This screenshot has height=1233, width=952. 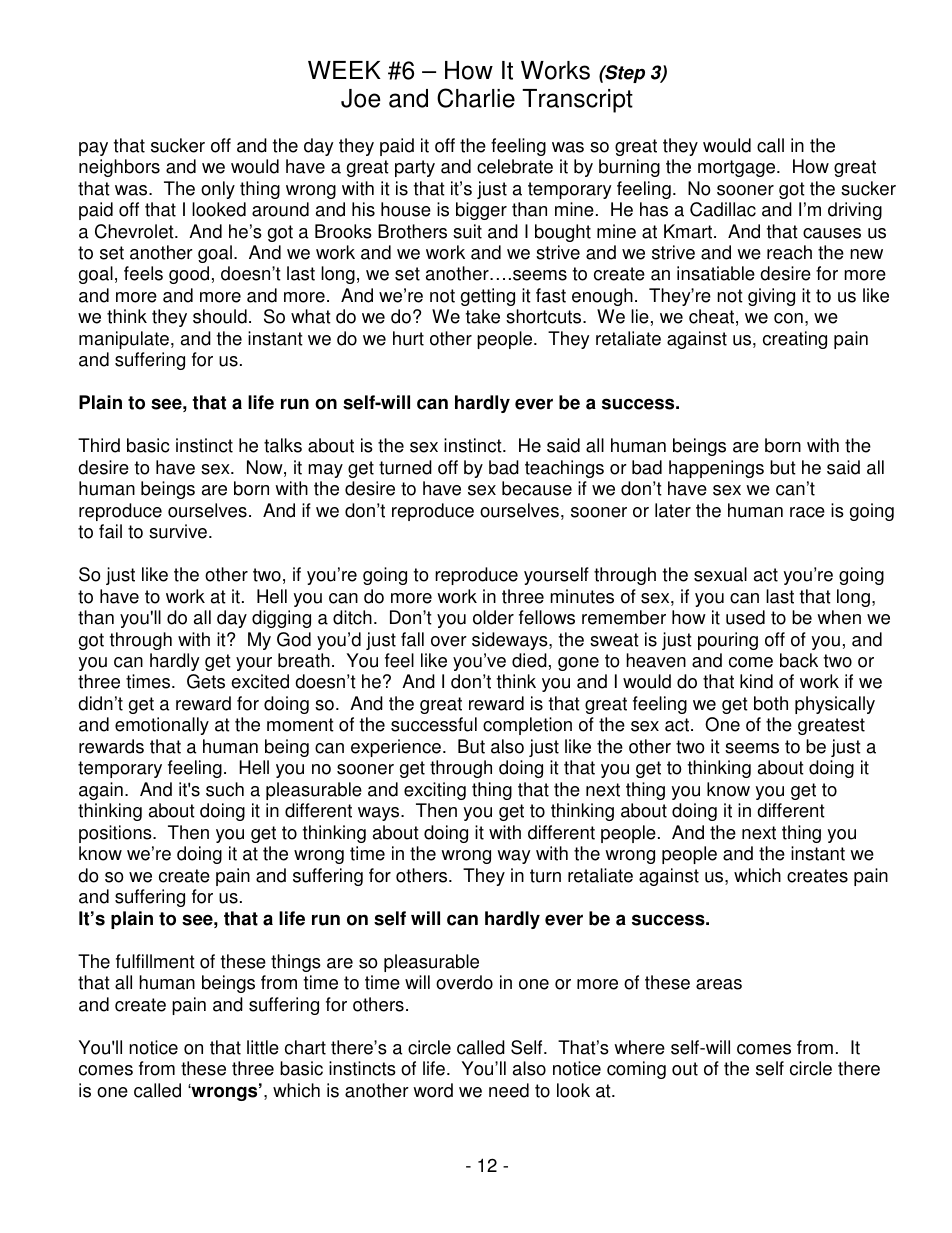 What do you see at coordinates (716, 469) in the screenshot?
I see `happenings` at bounding box center [716, 469].
